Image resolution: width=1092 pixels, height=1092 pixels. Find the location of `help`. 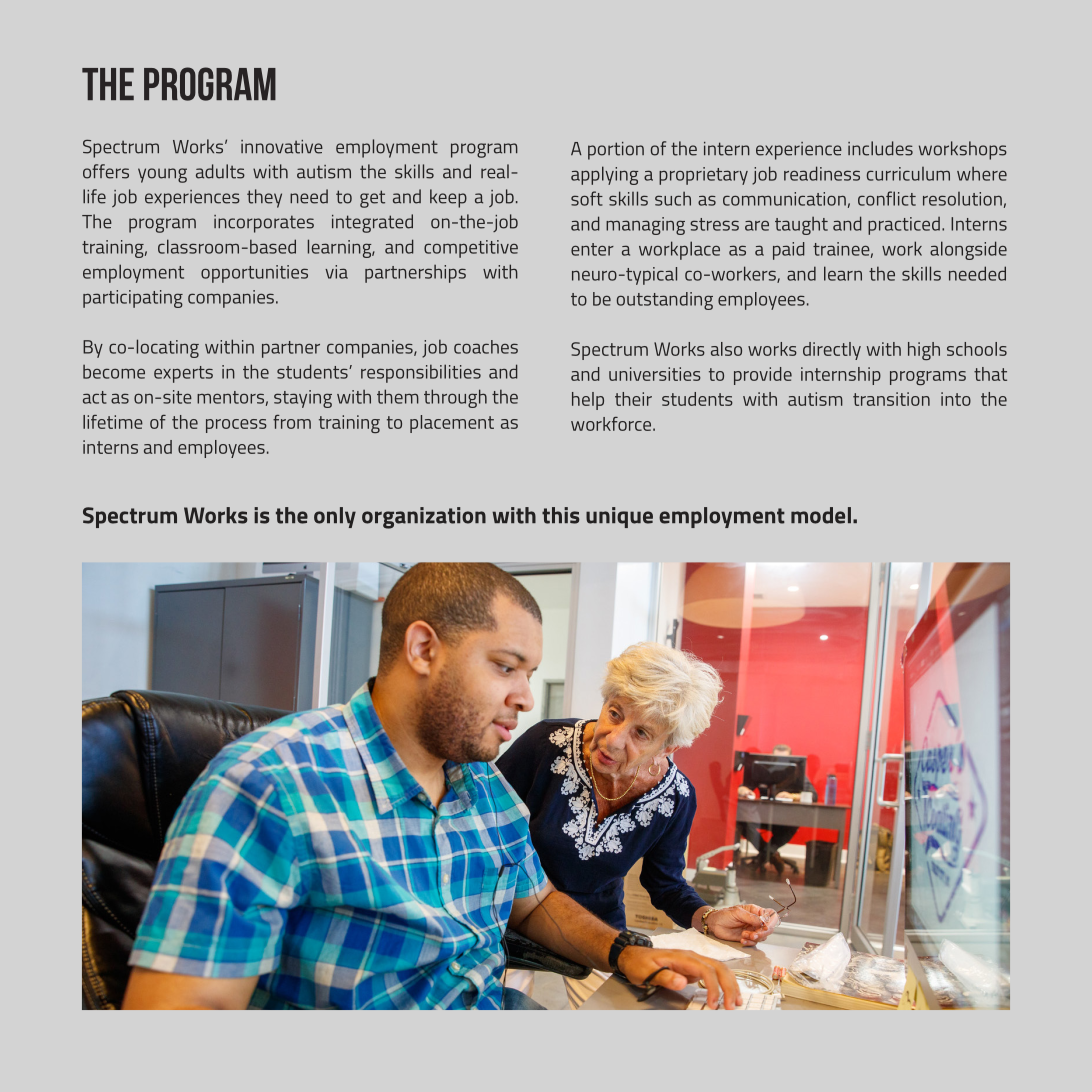

help is located at coordinates (588, 401).
